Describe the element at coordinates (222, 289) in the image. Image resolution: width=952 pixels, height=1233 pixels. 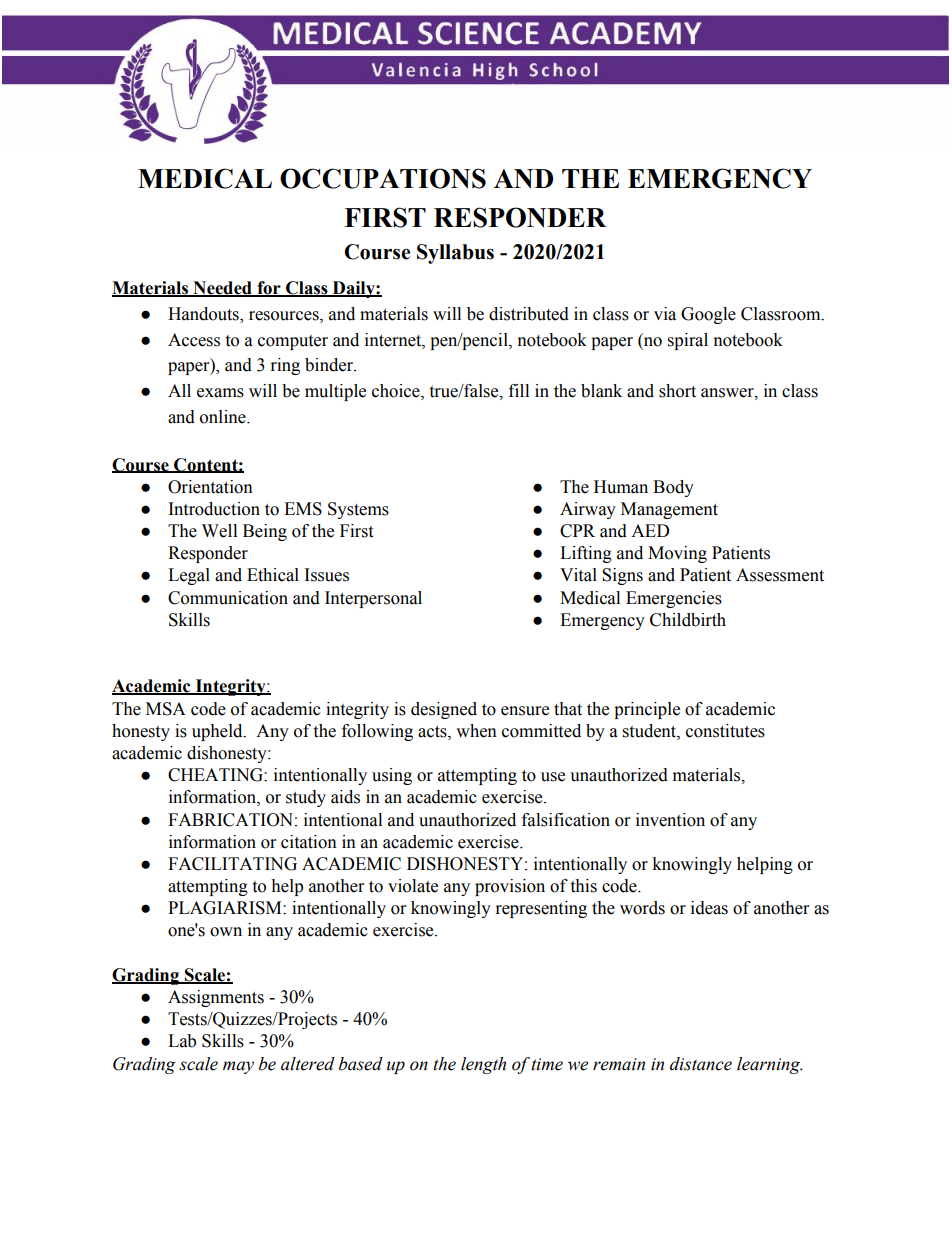
I see `Needed` at that location.
